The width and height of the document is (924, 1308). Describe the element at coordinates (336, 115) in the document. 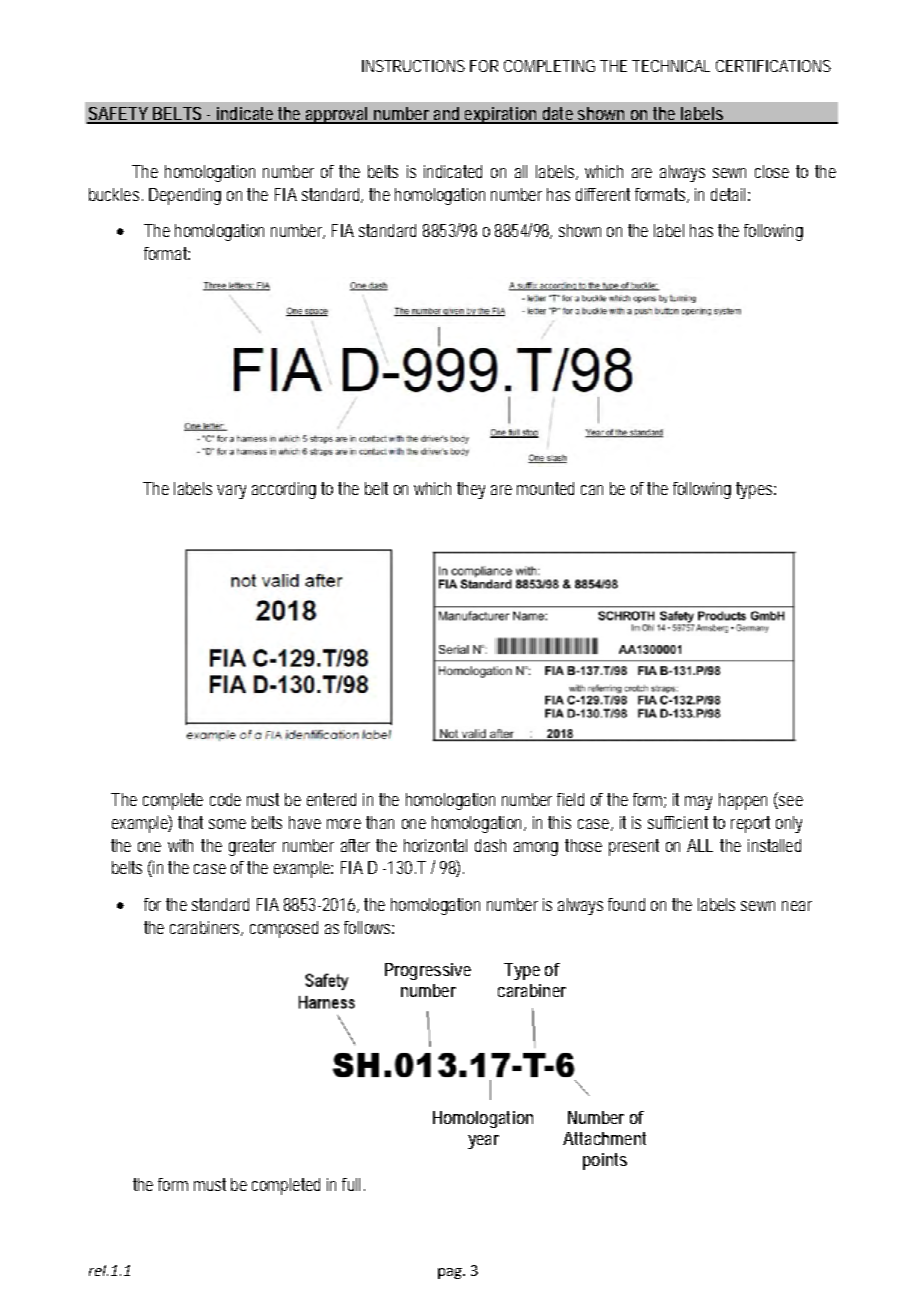

I see `approval` at that location.
